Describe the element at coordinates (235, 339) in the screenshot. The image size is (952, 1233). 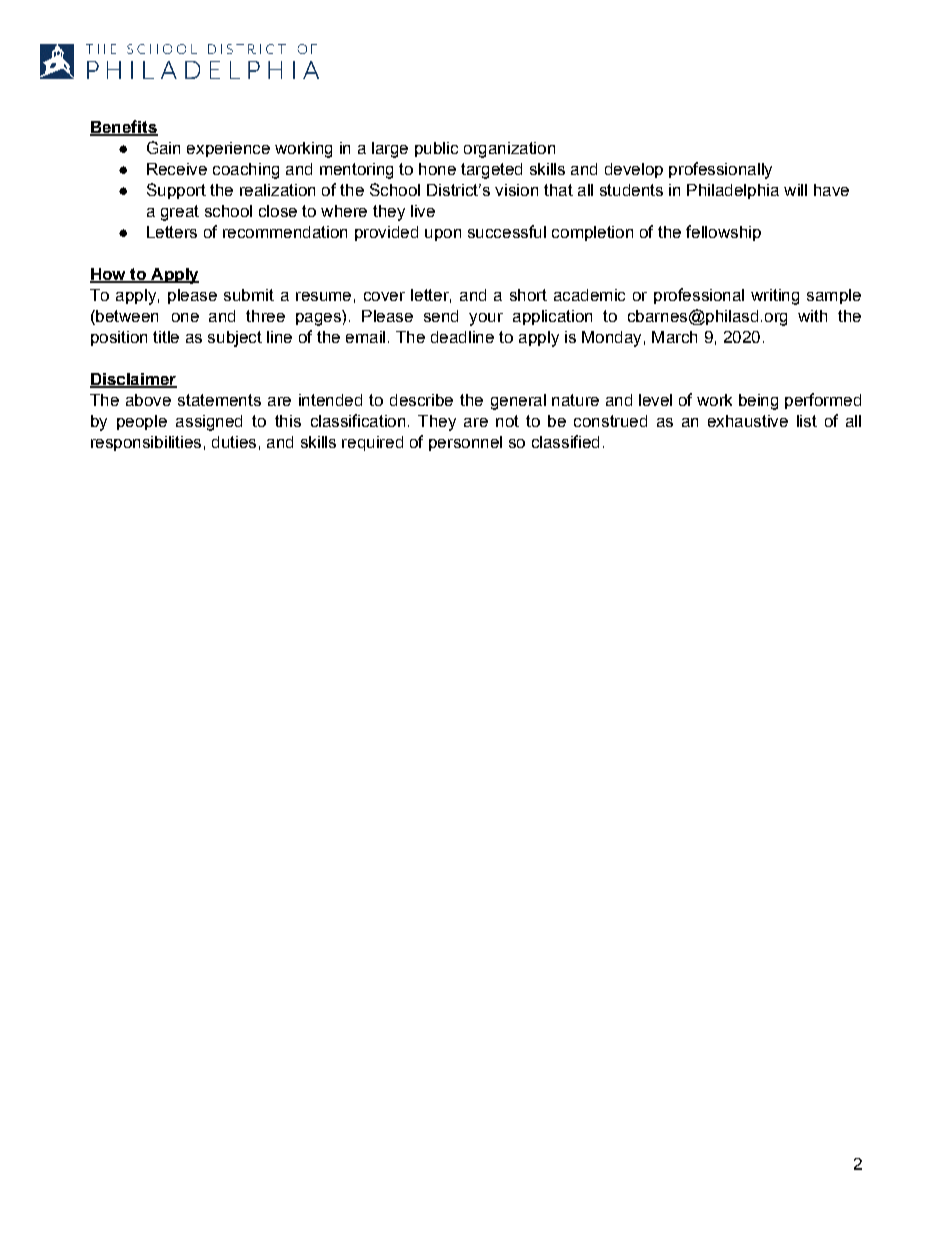
I see `subject` at that location.
